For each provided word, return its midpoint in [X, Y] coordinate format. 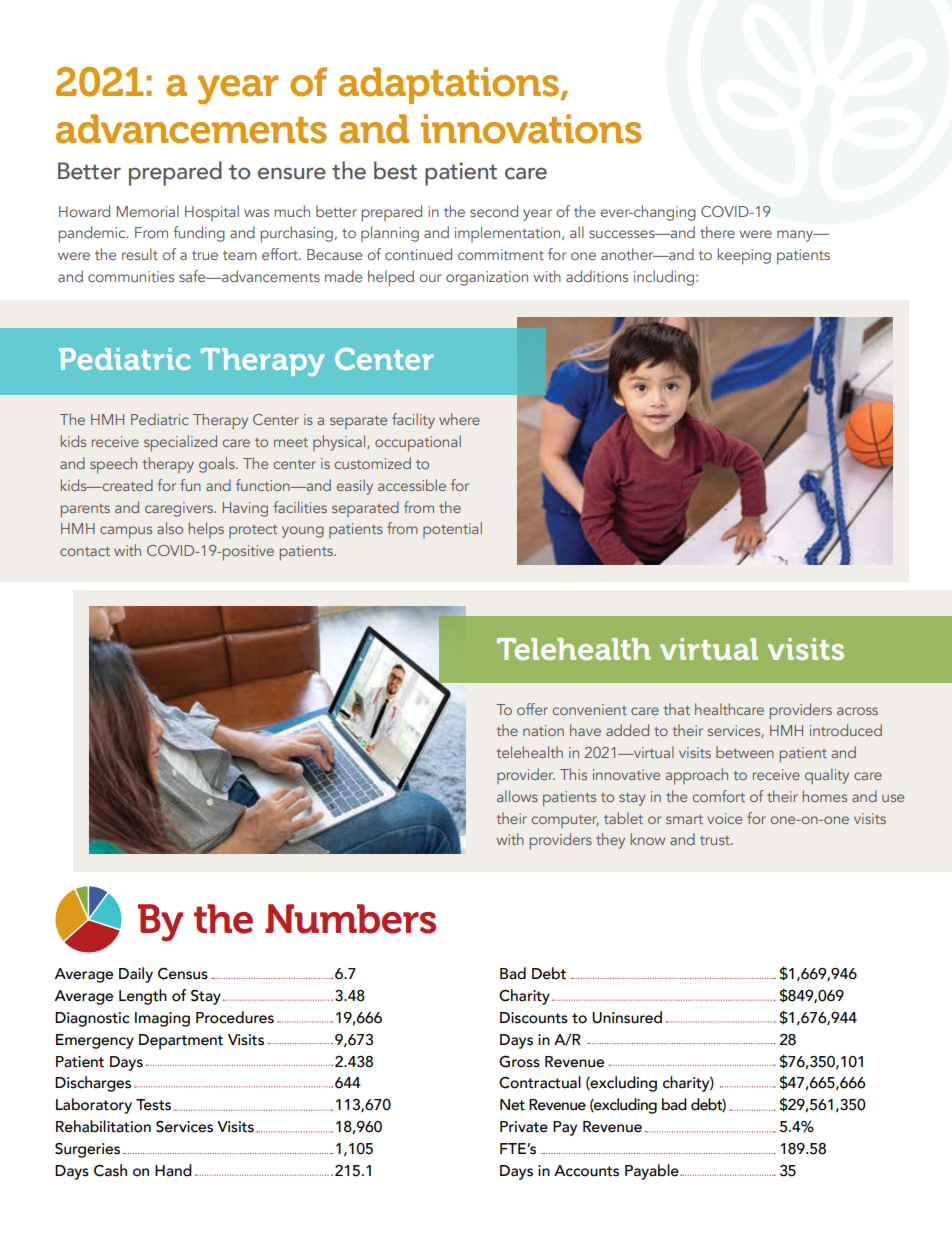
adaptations [450, 85]
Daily [136, 975]
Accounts [586, 1171]
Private [524, 1127]
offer [532, 709]
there [717, 232]
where [459, 419]
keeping [744, 256]
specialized [180, 443]
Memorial [148, 211]
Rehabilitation [103, 1126]
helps [206, 530]
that [676, 709]
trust [716, 840]
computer [565, 821]
